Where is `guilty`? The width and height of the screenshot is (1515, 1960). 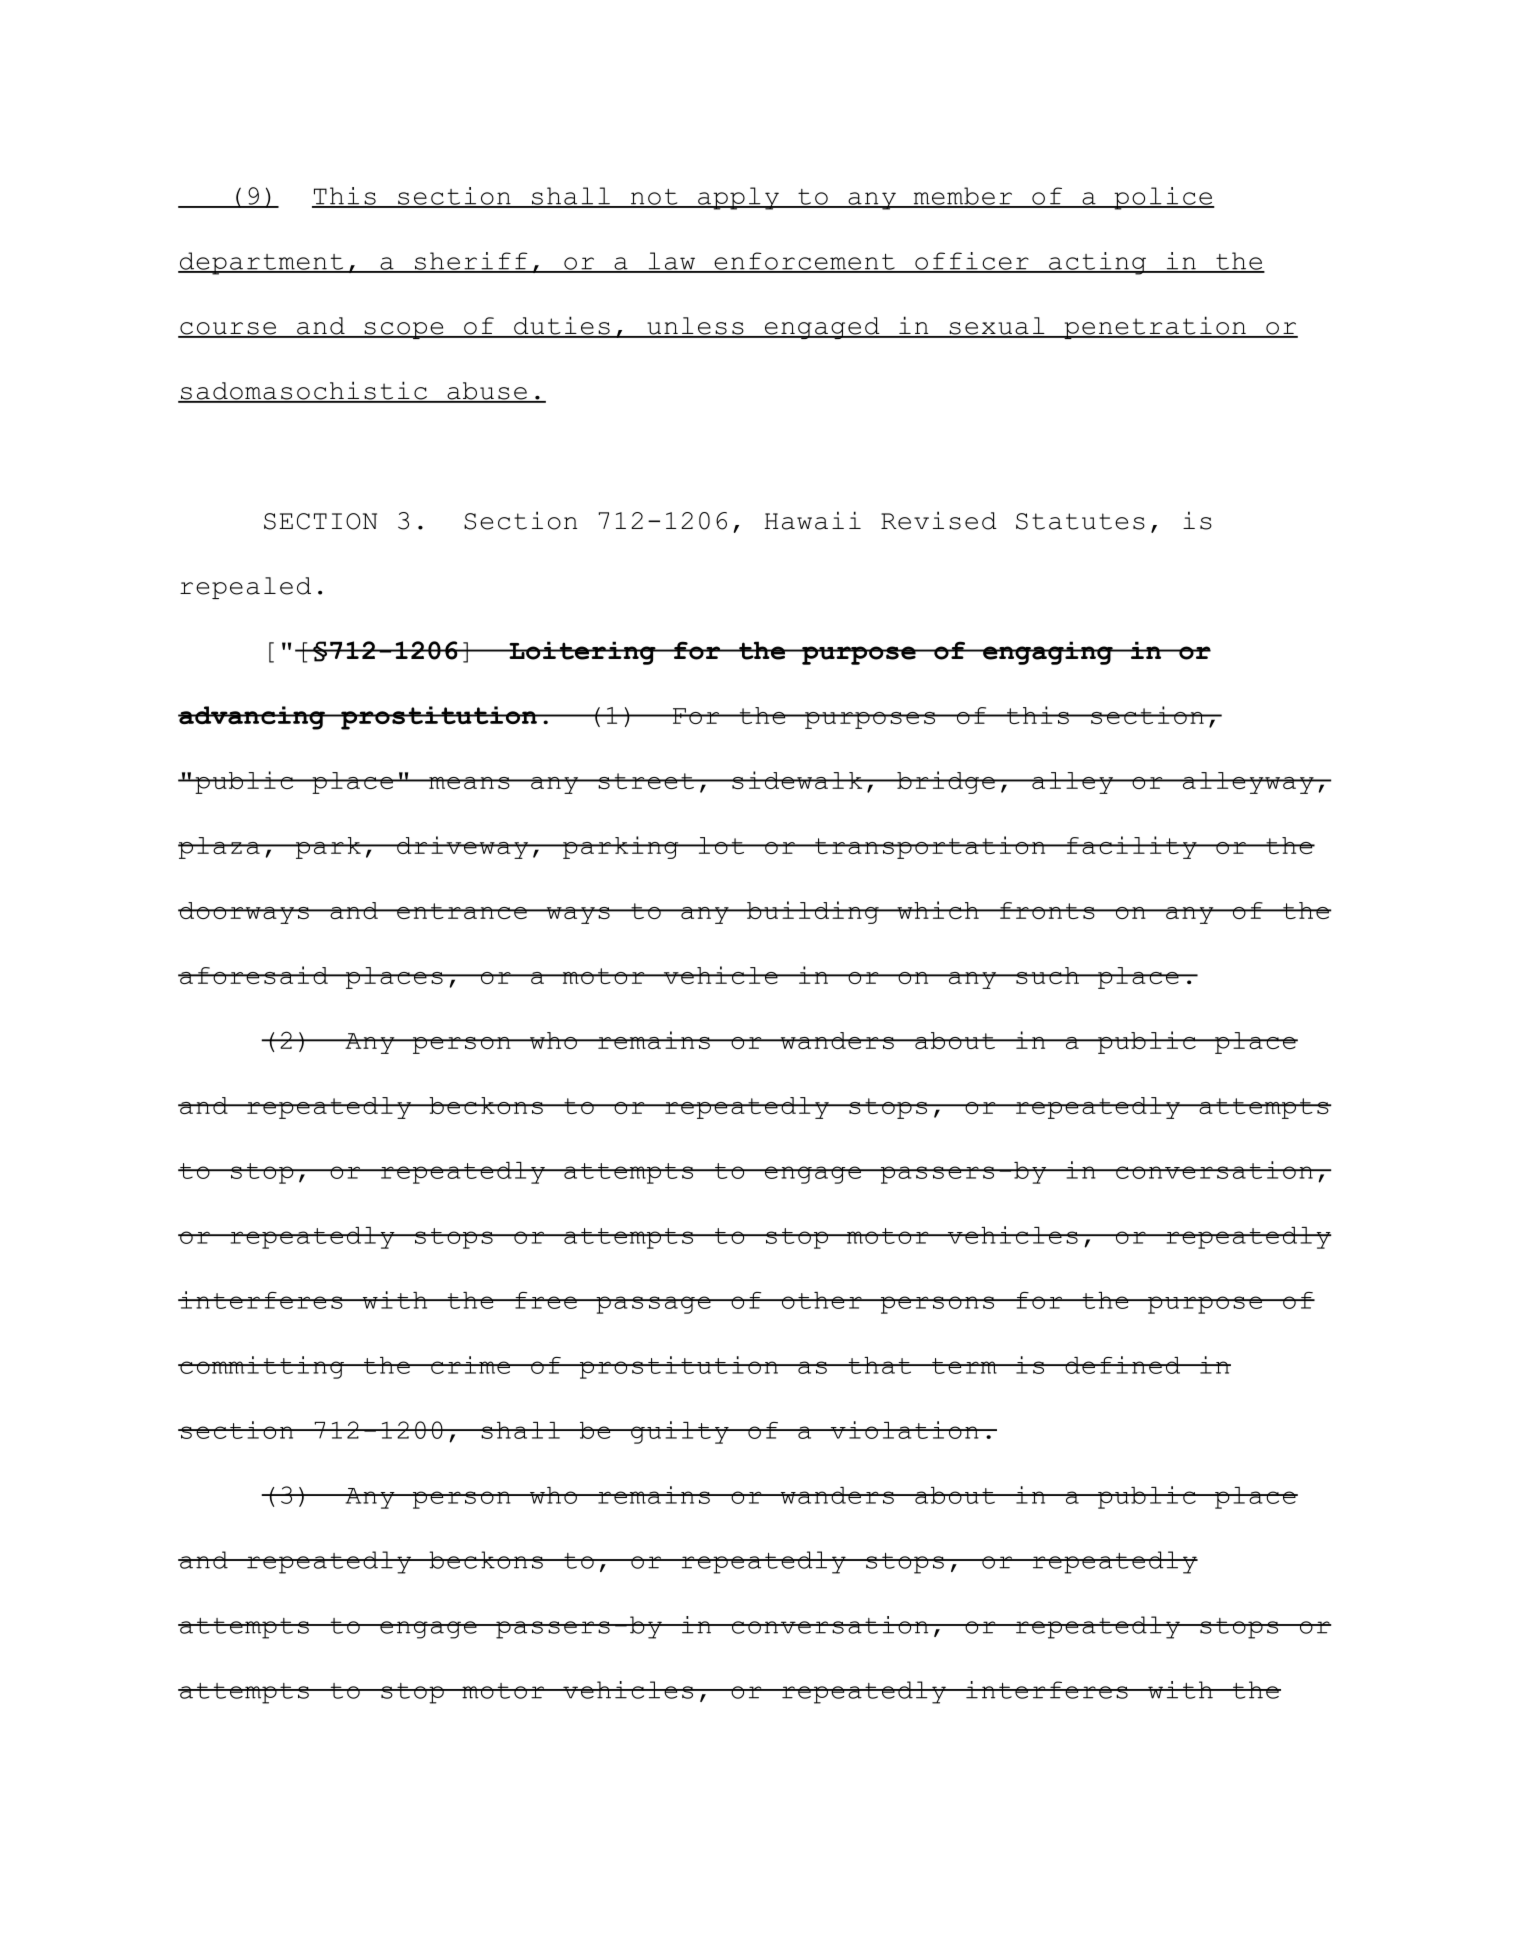 guilty is located at coordinates (680, 1432).
